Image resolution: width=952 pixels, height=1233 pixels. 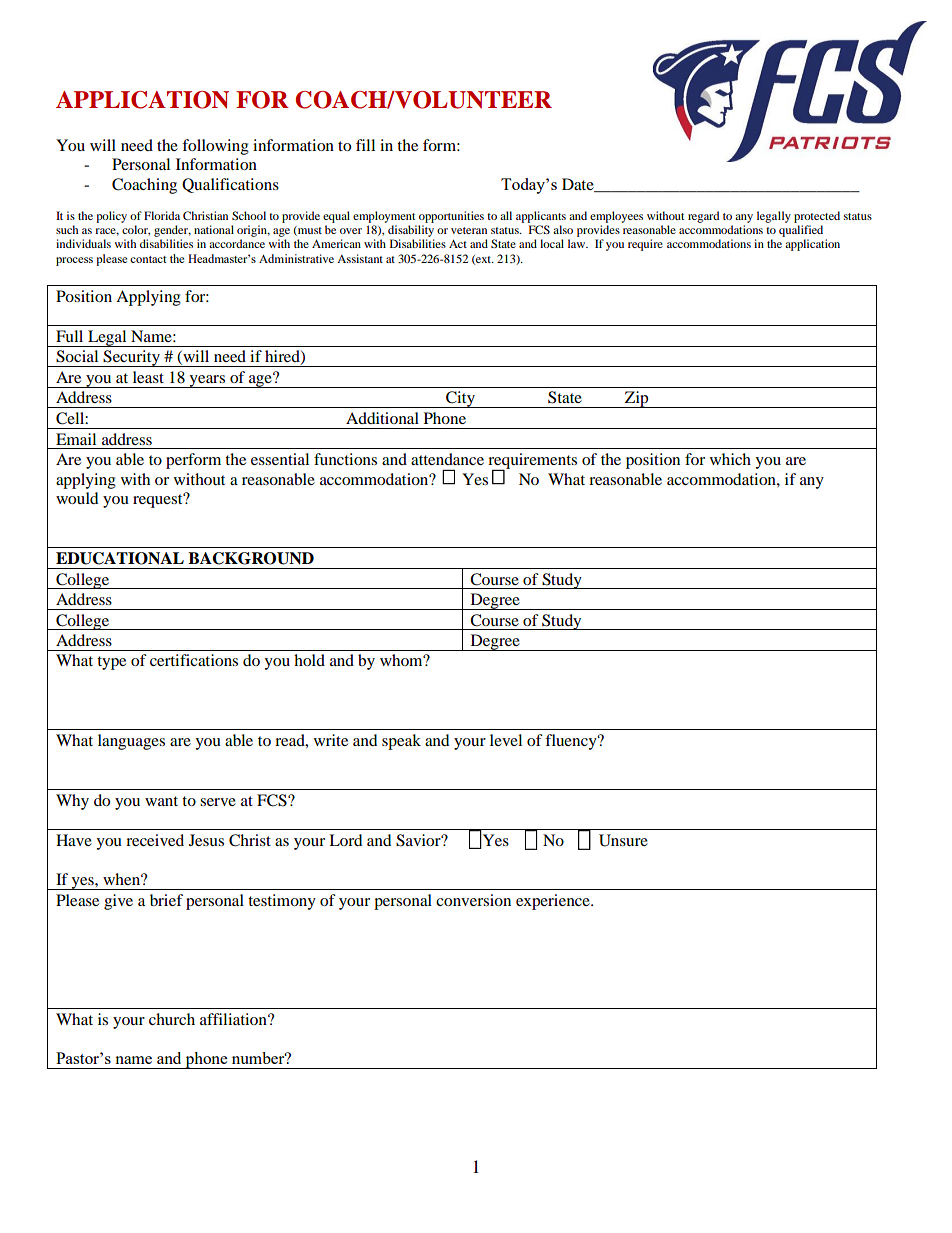 What do you see at coordinates (451, 217) in the screenshot?
I see `opportunities` at bounding box center [451, 217].
